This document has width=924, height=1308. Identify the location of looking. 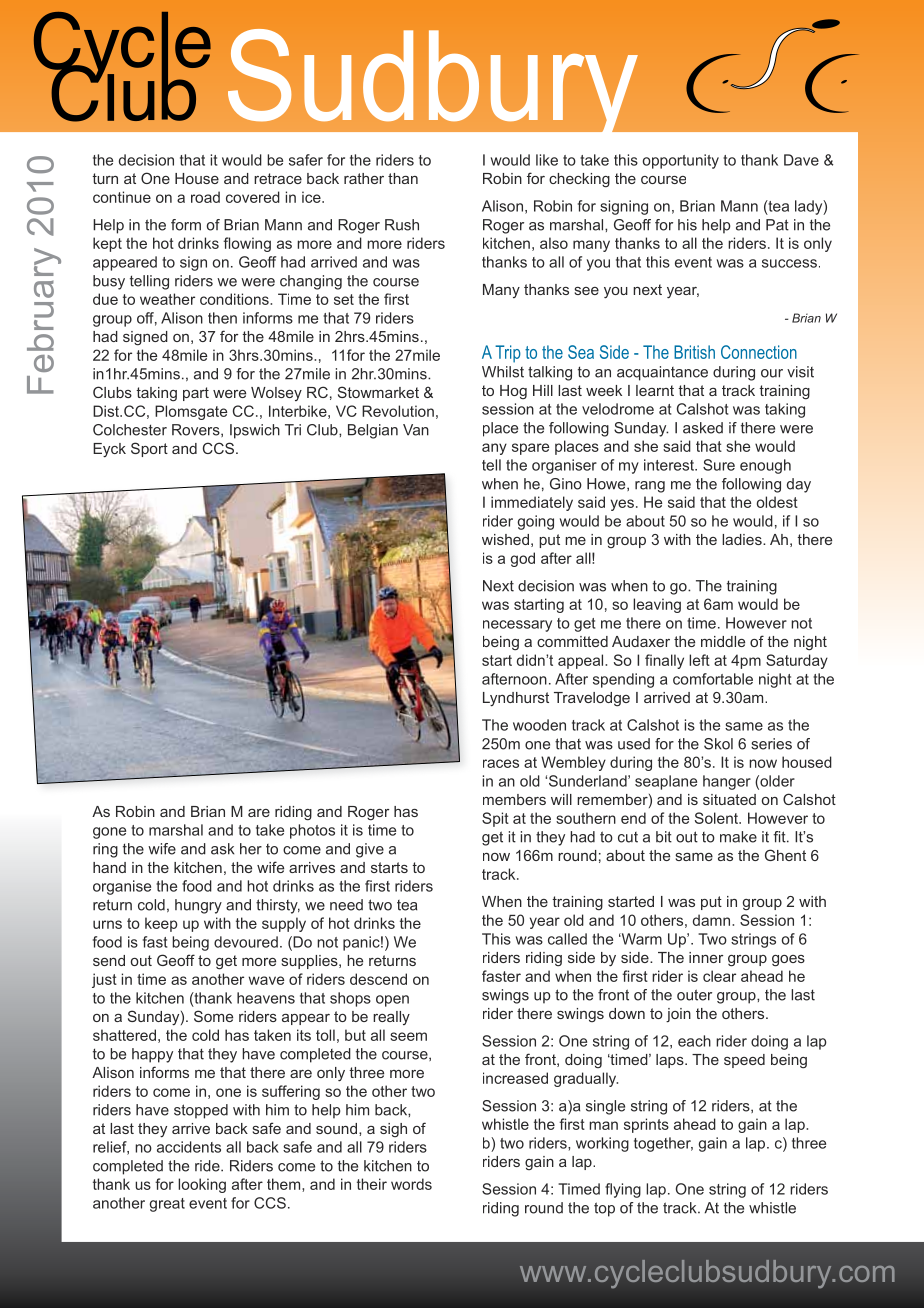
(202, 1185).
